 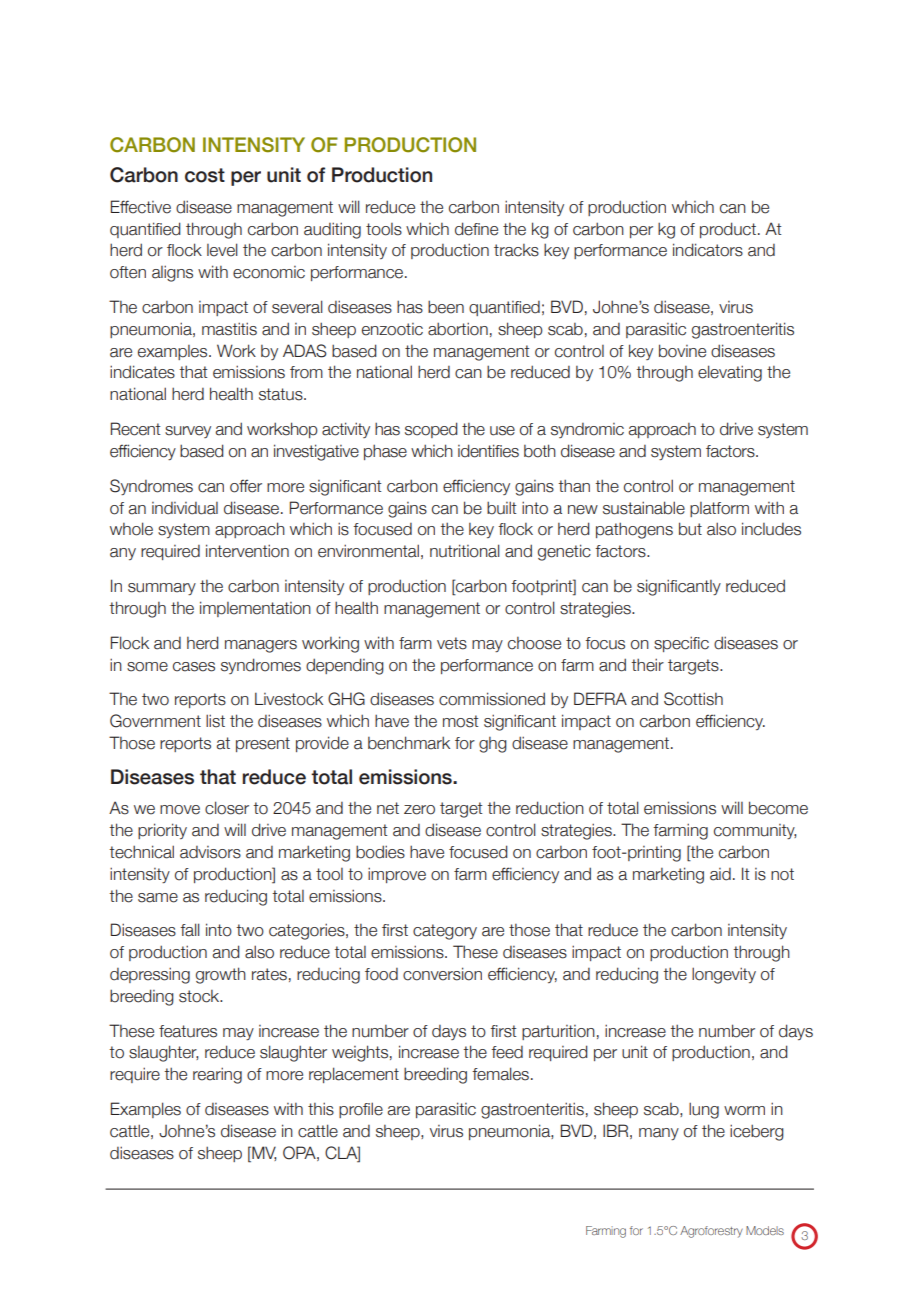 What do you see at coordinates (190, 930) in the document?
I see `fall` at bounding box center [190, 930].
